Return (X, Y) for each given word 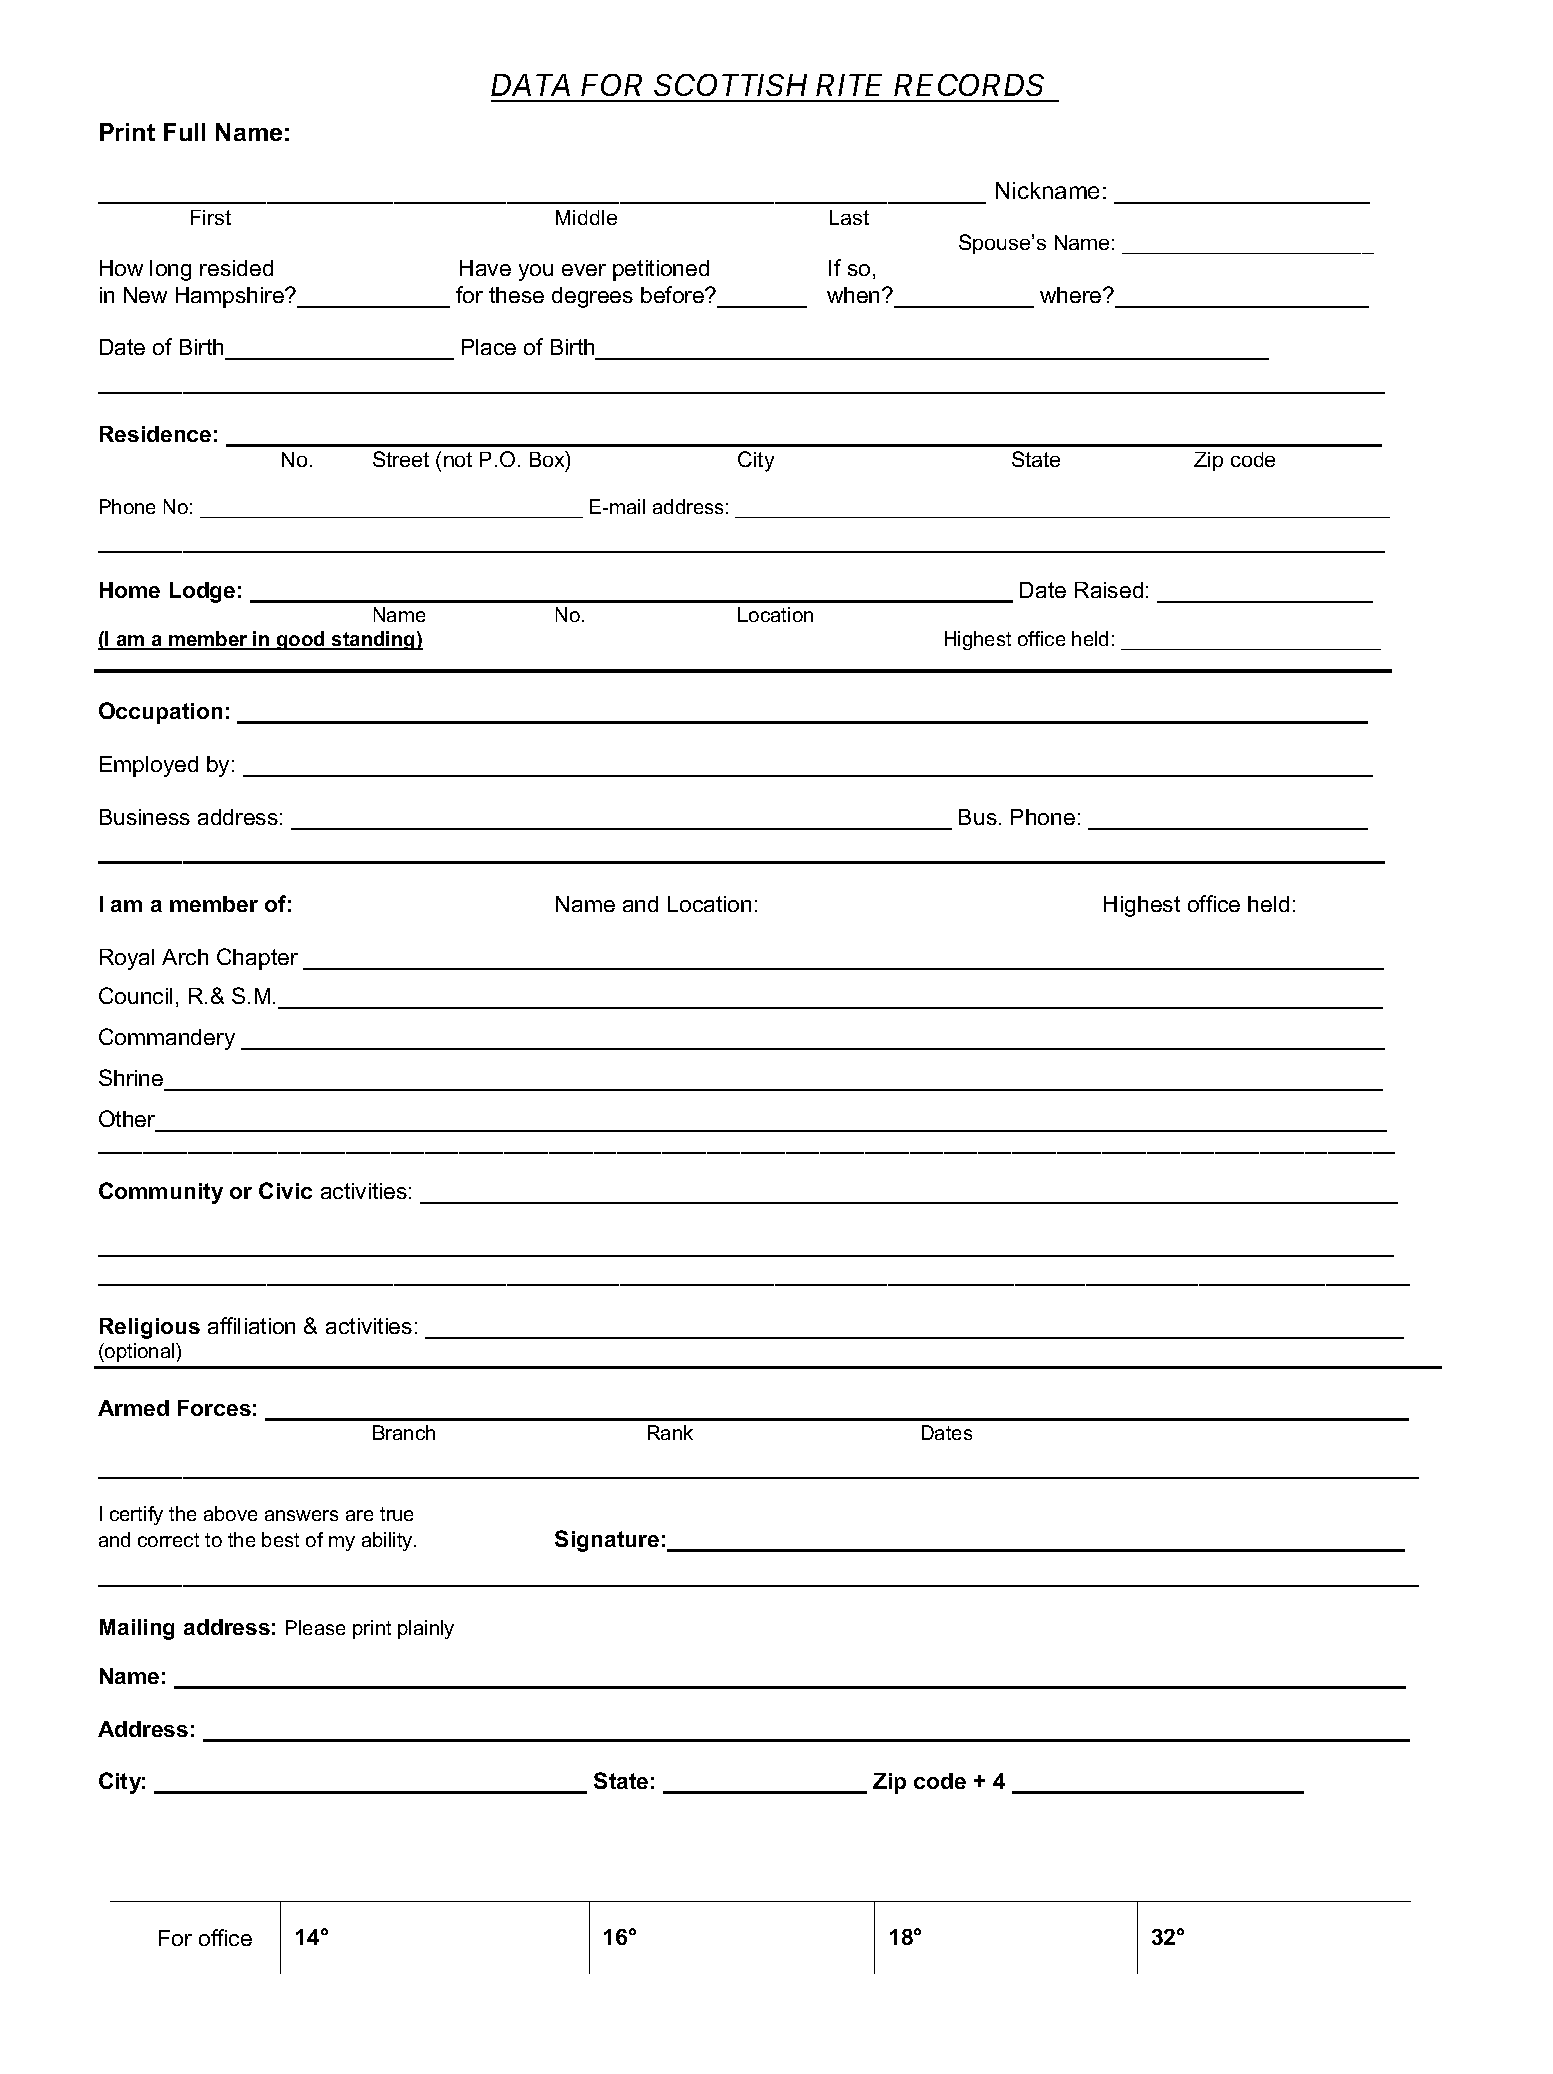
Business (145, 817)
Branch (404, 1432)
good (301, 640)
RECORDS (969, 85)
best (280, 1539)
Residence (155, 434)
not (458, 459)
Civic (285, 1190)
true (396, 1514)
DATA (530, 85)
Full (184, 132)
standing (373, 640)
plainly (426, 1629)
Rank (670, 1432)
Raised (1109, 590)
